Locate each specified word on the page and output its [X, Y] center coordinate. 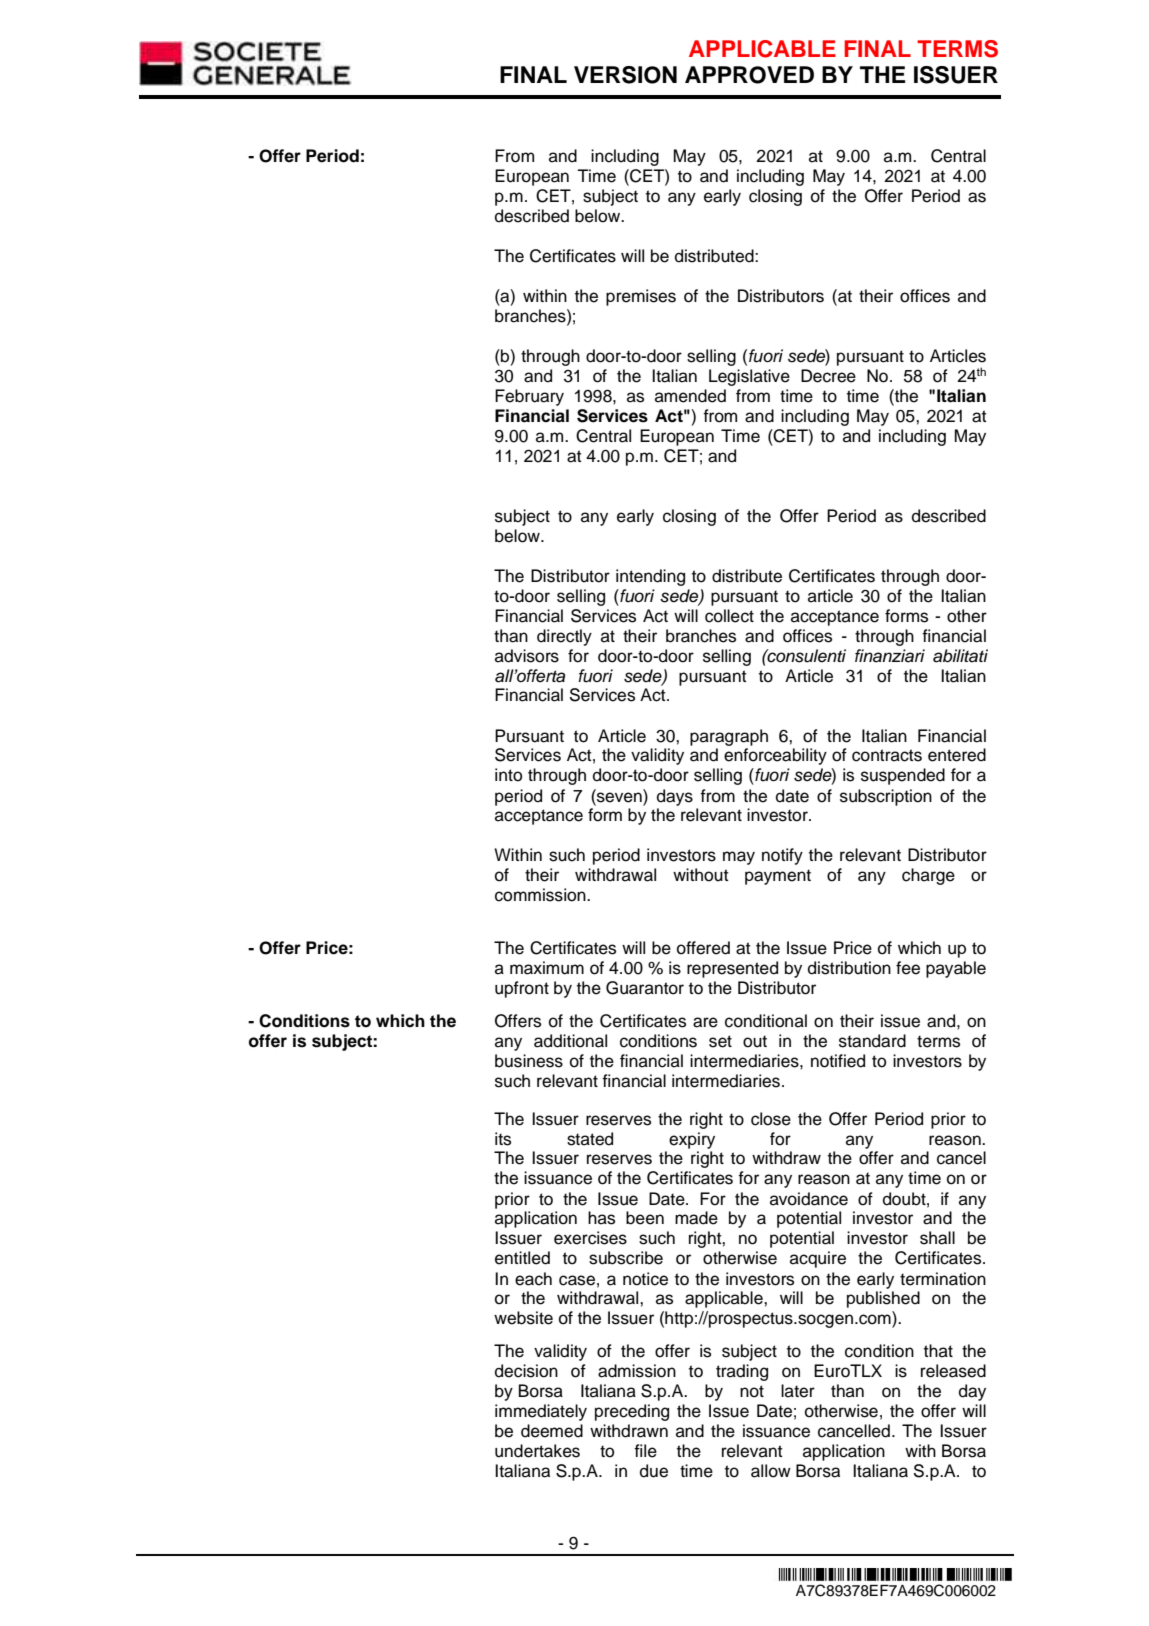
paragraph [729, 737]
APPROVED [749, 75]
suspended [903, 776]
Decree [828, 376]
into [508, 775]
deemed [552, 1431]
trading [742, 1372]
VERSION [625, 75]
